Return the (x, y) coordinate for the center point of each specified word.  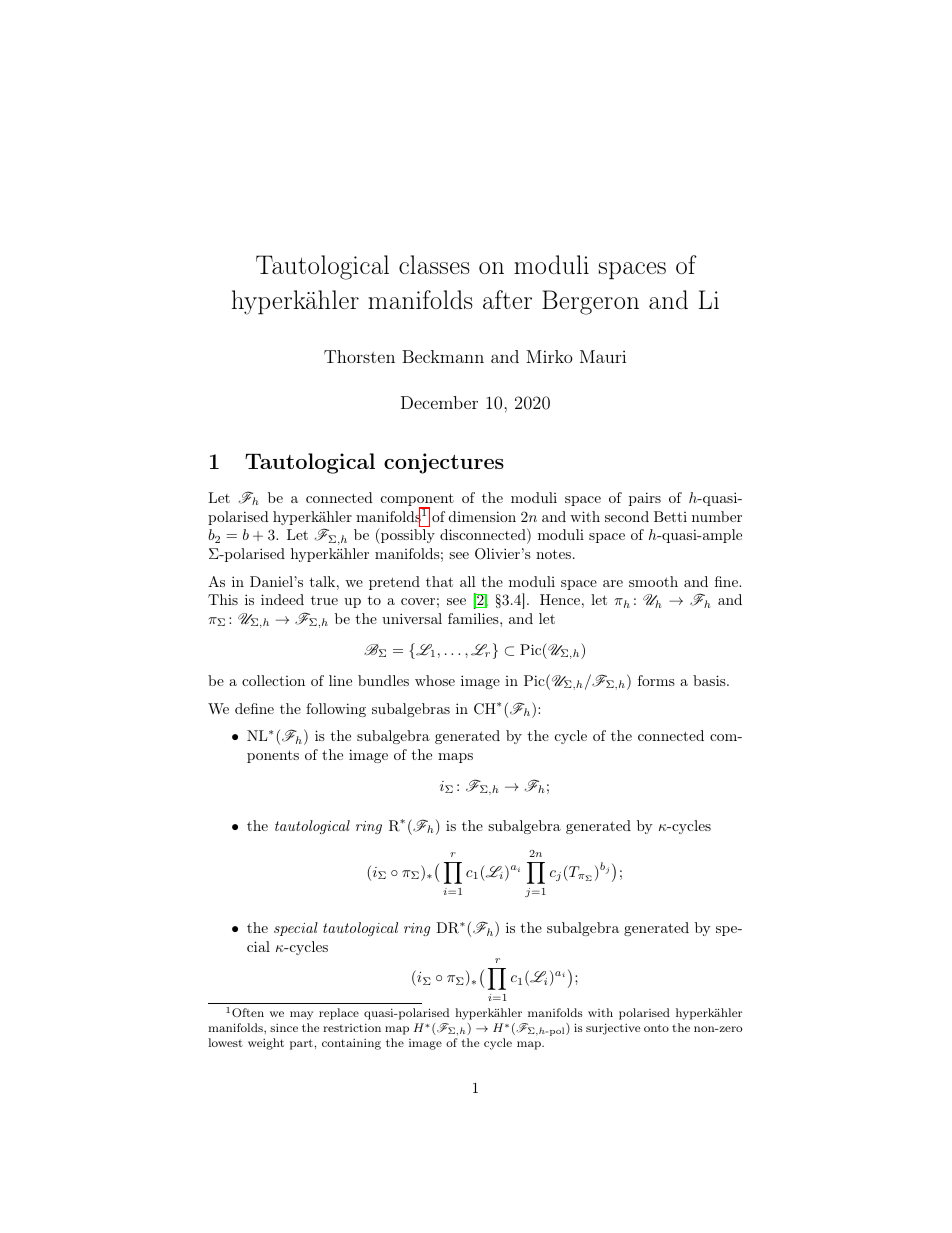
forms (656, 680)
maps (455, 758)
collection (273, 680)
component (417, 501)
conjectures (444, 463)
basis (710, 680)
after (507, 299)
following (336, 710)
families (474, 618)
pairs (645, 499)
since (284, 1027)
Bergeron (590, 302)
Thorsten (359, 356)
